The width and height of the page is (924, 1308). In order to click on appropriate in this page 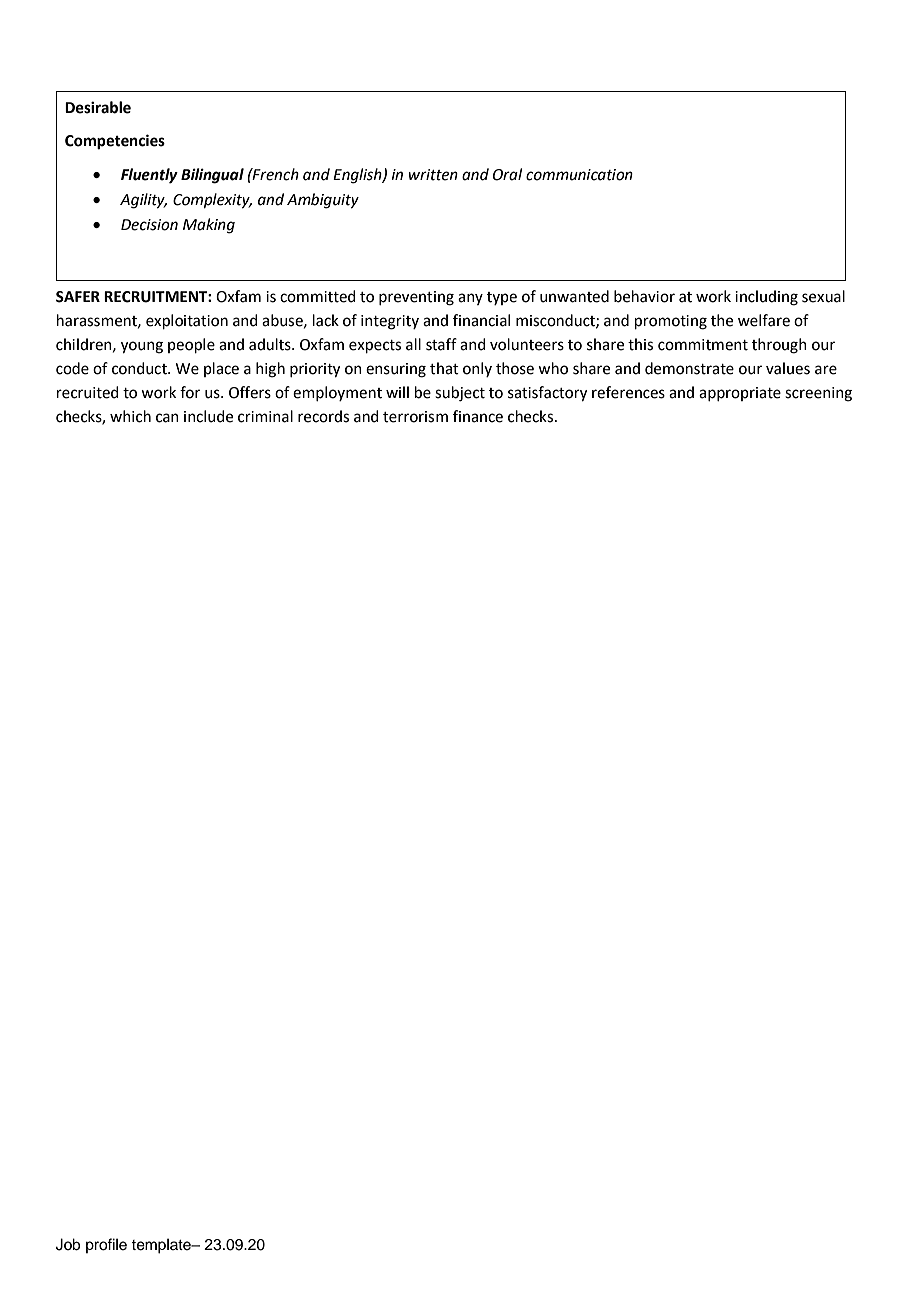, I will do `click(740, 394)`.
